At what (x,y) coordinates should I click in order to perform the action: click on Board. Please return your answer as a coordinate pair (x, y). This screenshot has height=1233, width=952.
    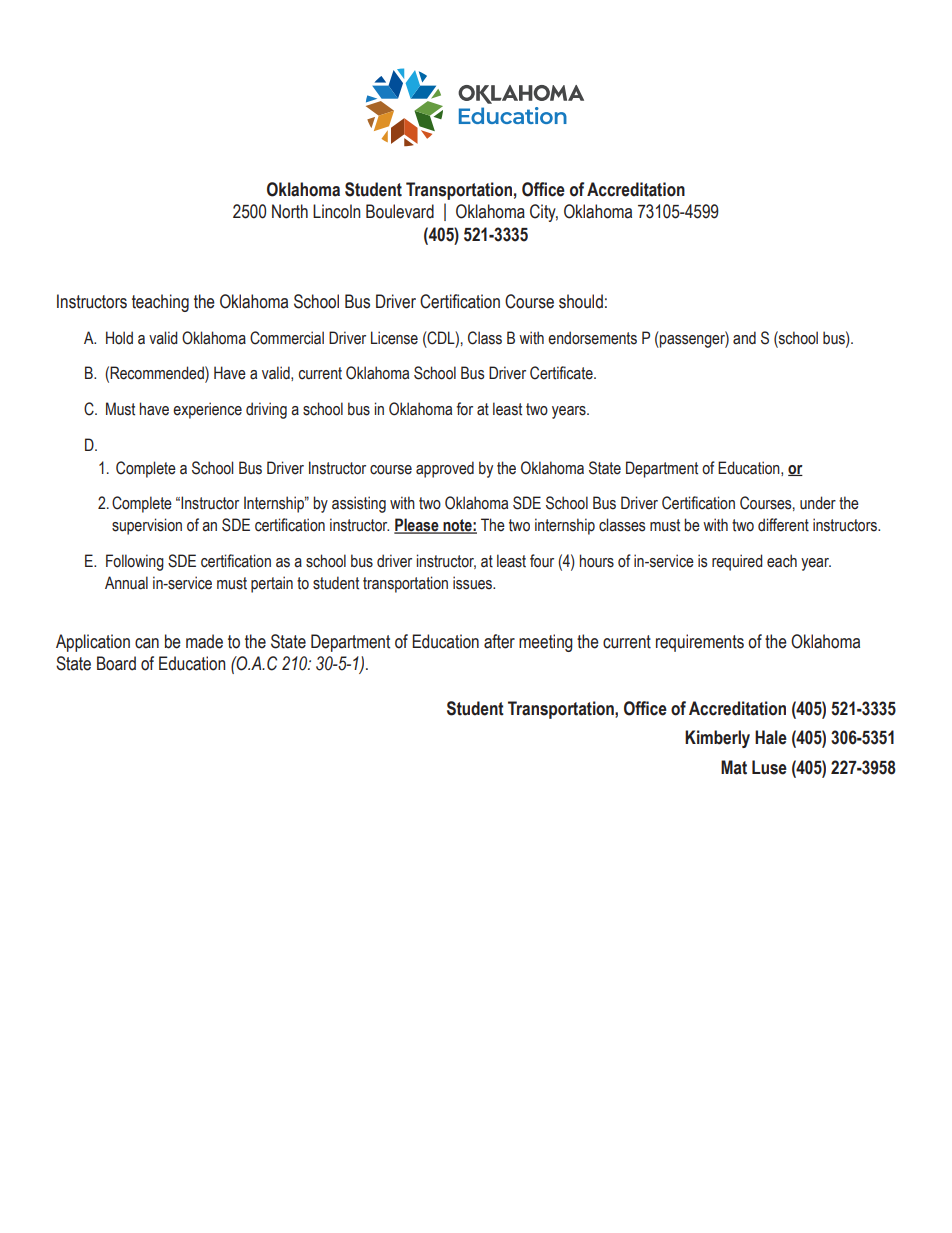
    Looking at the image, I should click on (116, 663).
